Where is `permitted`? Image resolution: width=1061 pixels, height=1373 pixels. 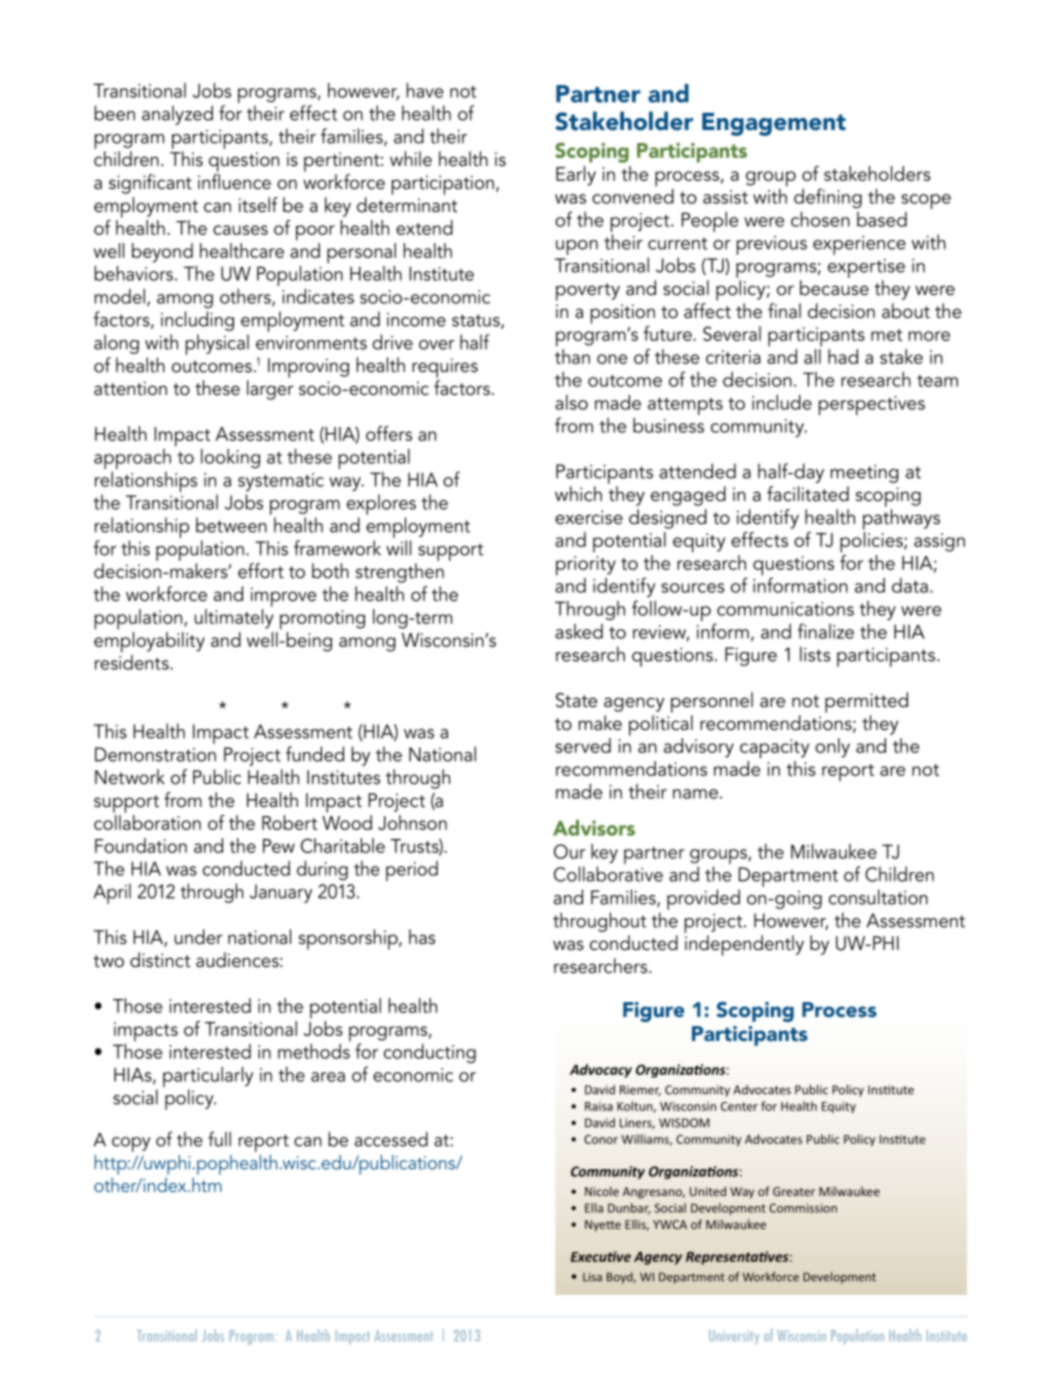 permitted is located at coordinates (866, 702).
